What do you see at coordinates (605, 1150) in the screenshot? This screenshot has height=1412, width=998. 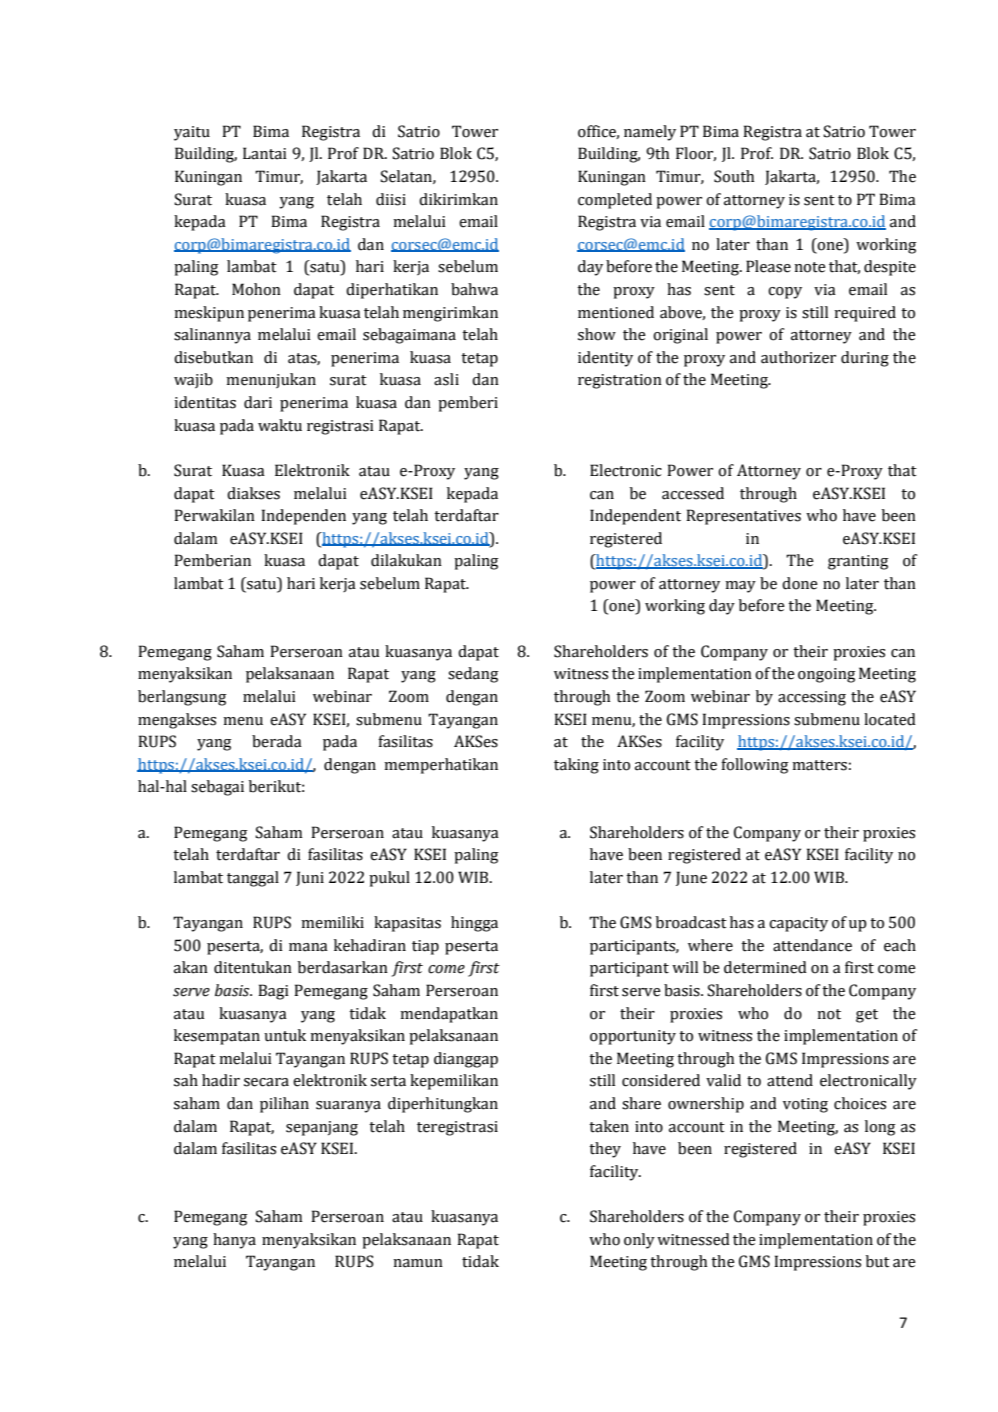 I see `they` at bounding box center [605, 1150].
